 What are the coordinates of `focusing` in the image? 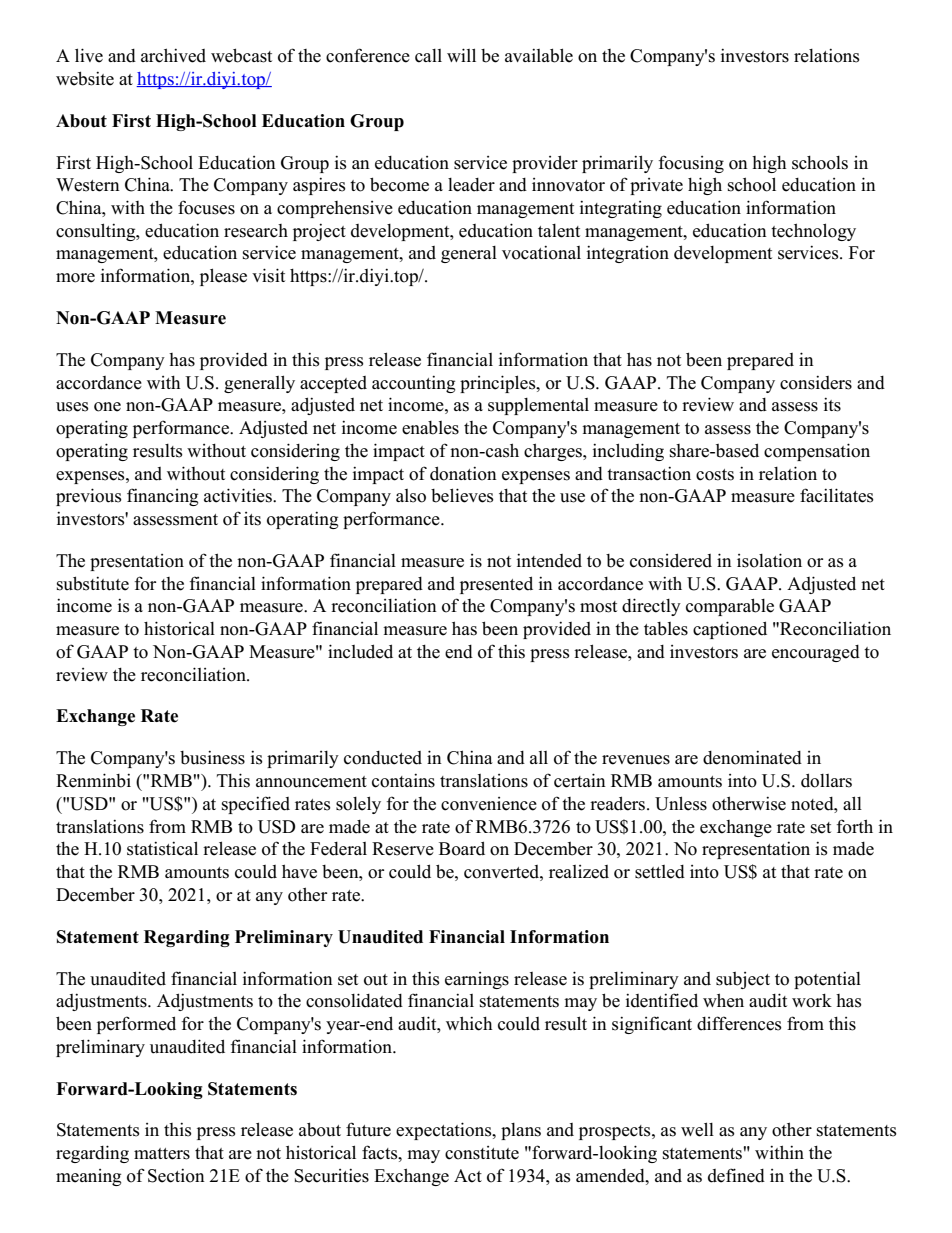 It's located at (691, 164).
